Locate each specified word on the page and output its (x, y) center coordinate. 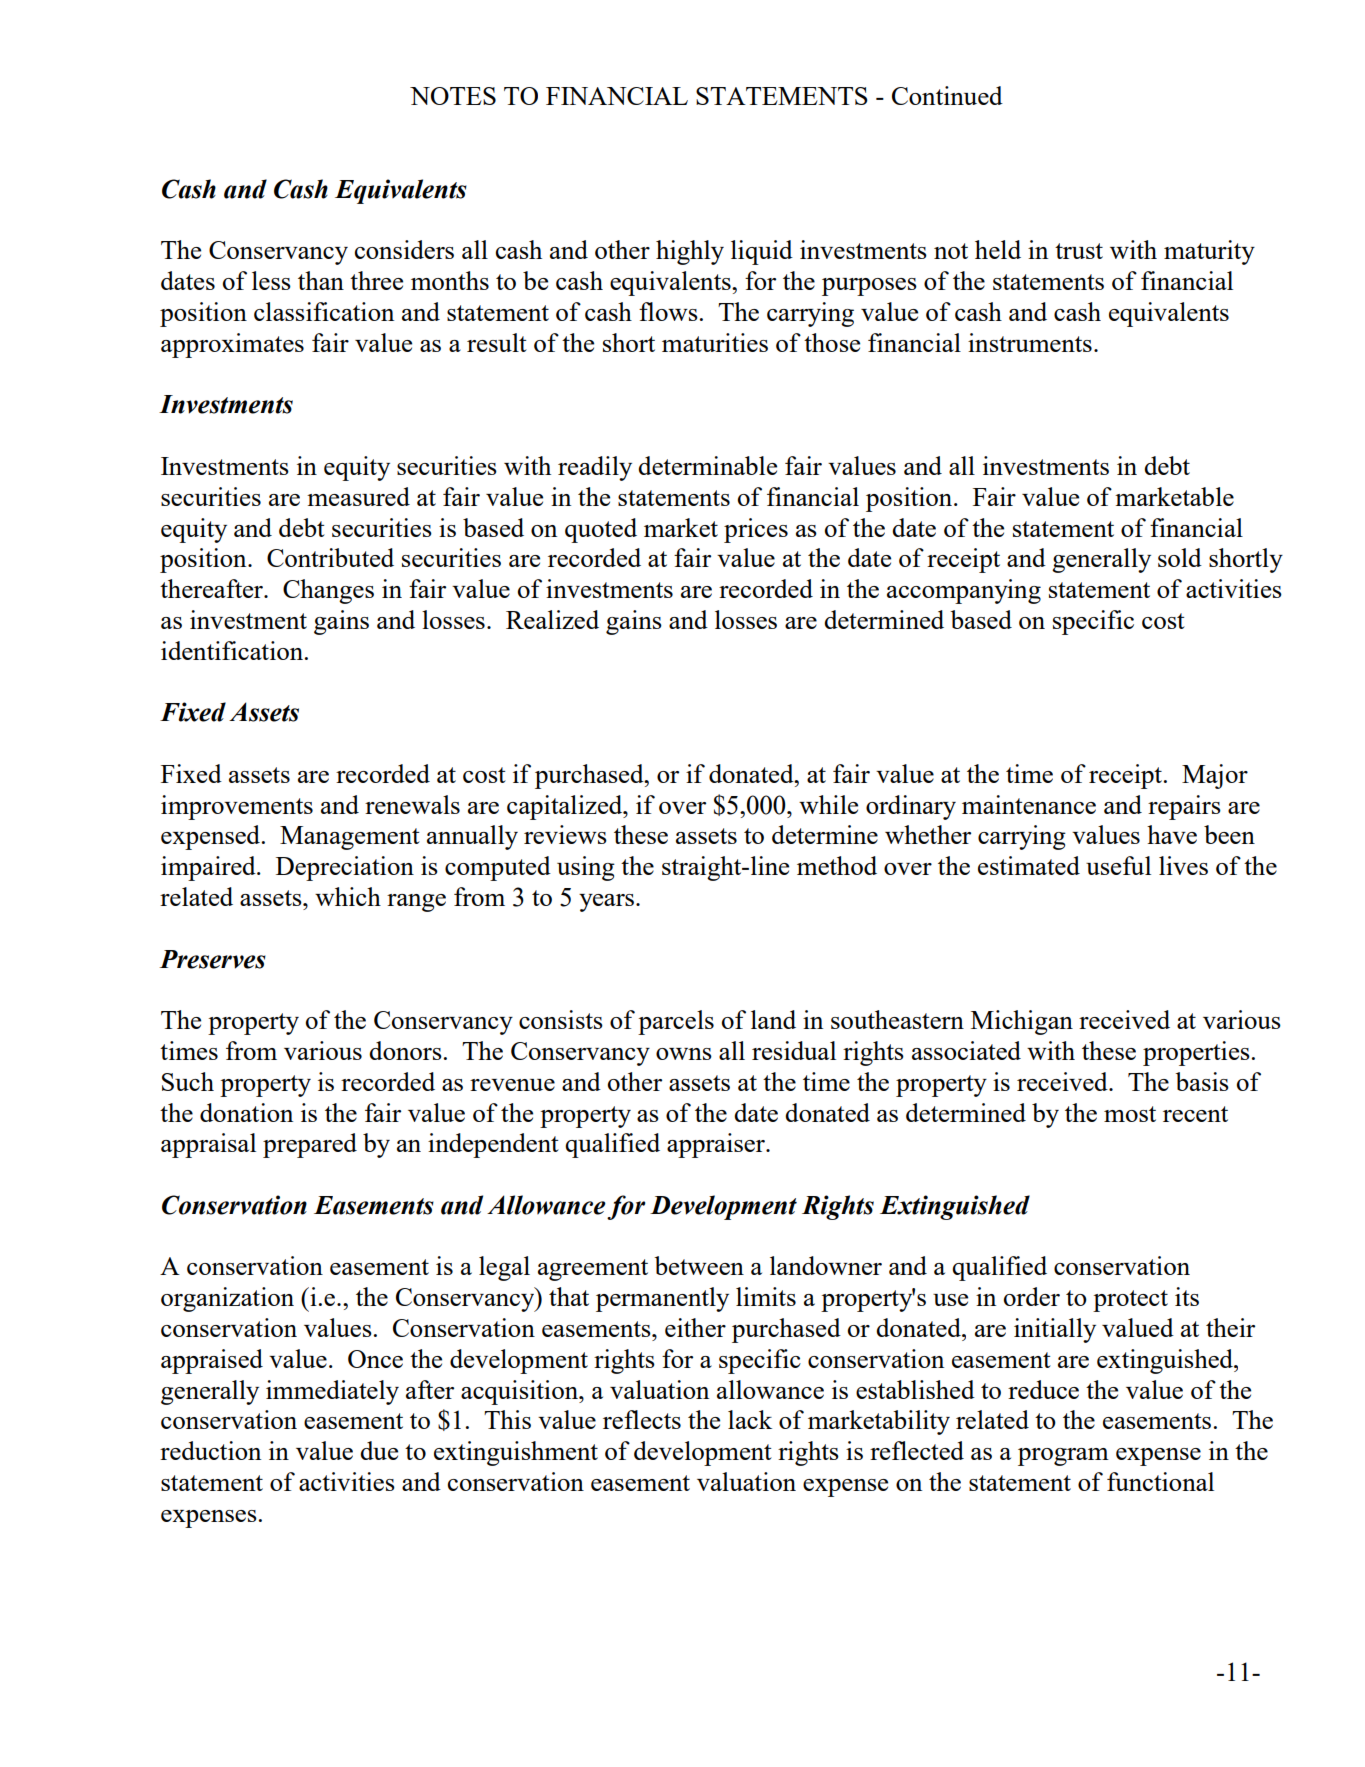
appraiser (717, 1145)
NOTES (453, 96)
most (1130, 1114)
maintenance (1029, 804)
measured (358, 496)
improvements (237, 807)
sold (1180, 557)
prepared (310, 1145)
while (828, 804)
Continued (947, 95)
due (379, 1450)
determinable (707, 465)
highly (690, 252)
